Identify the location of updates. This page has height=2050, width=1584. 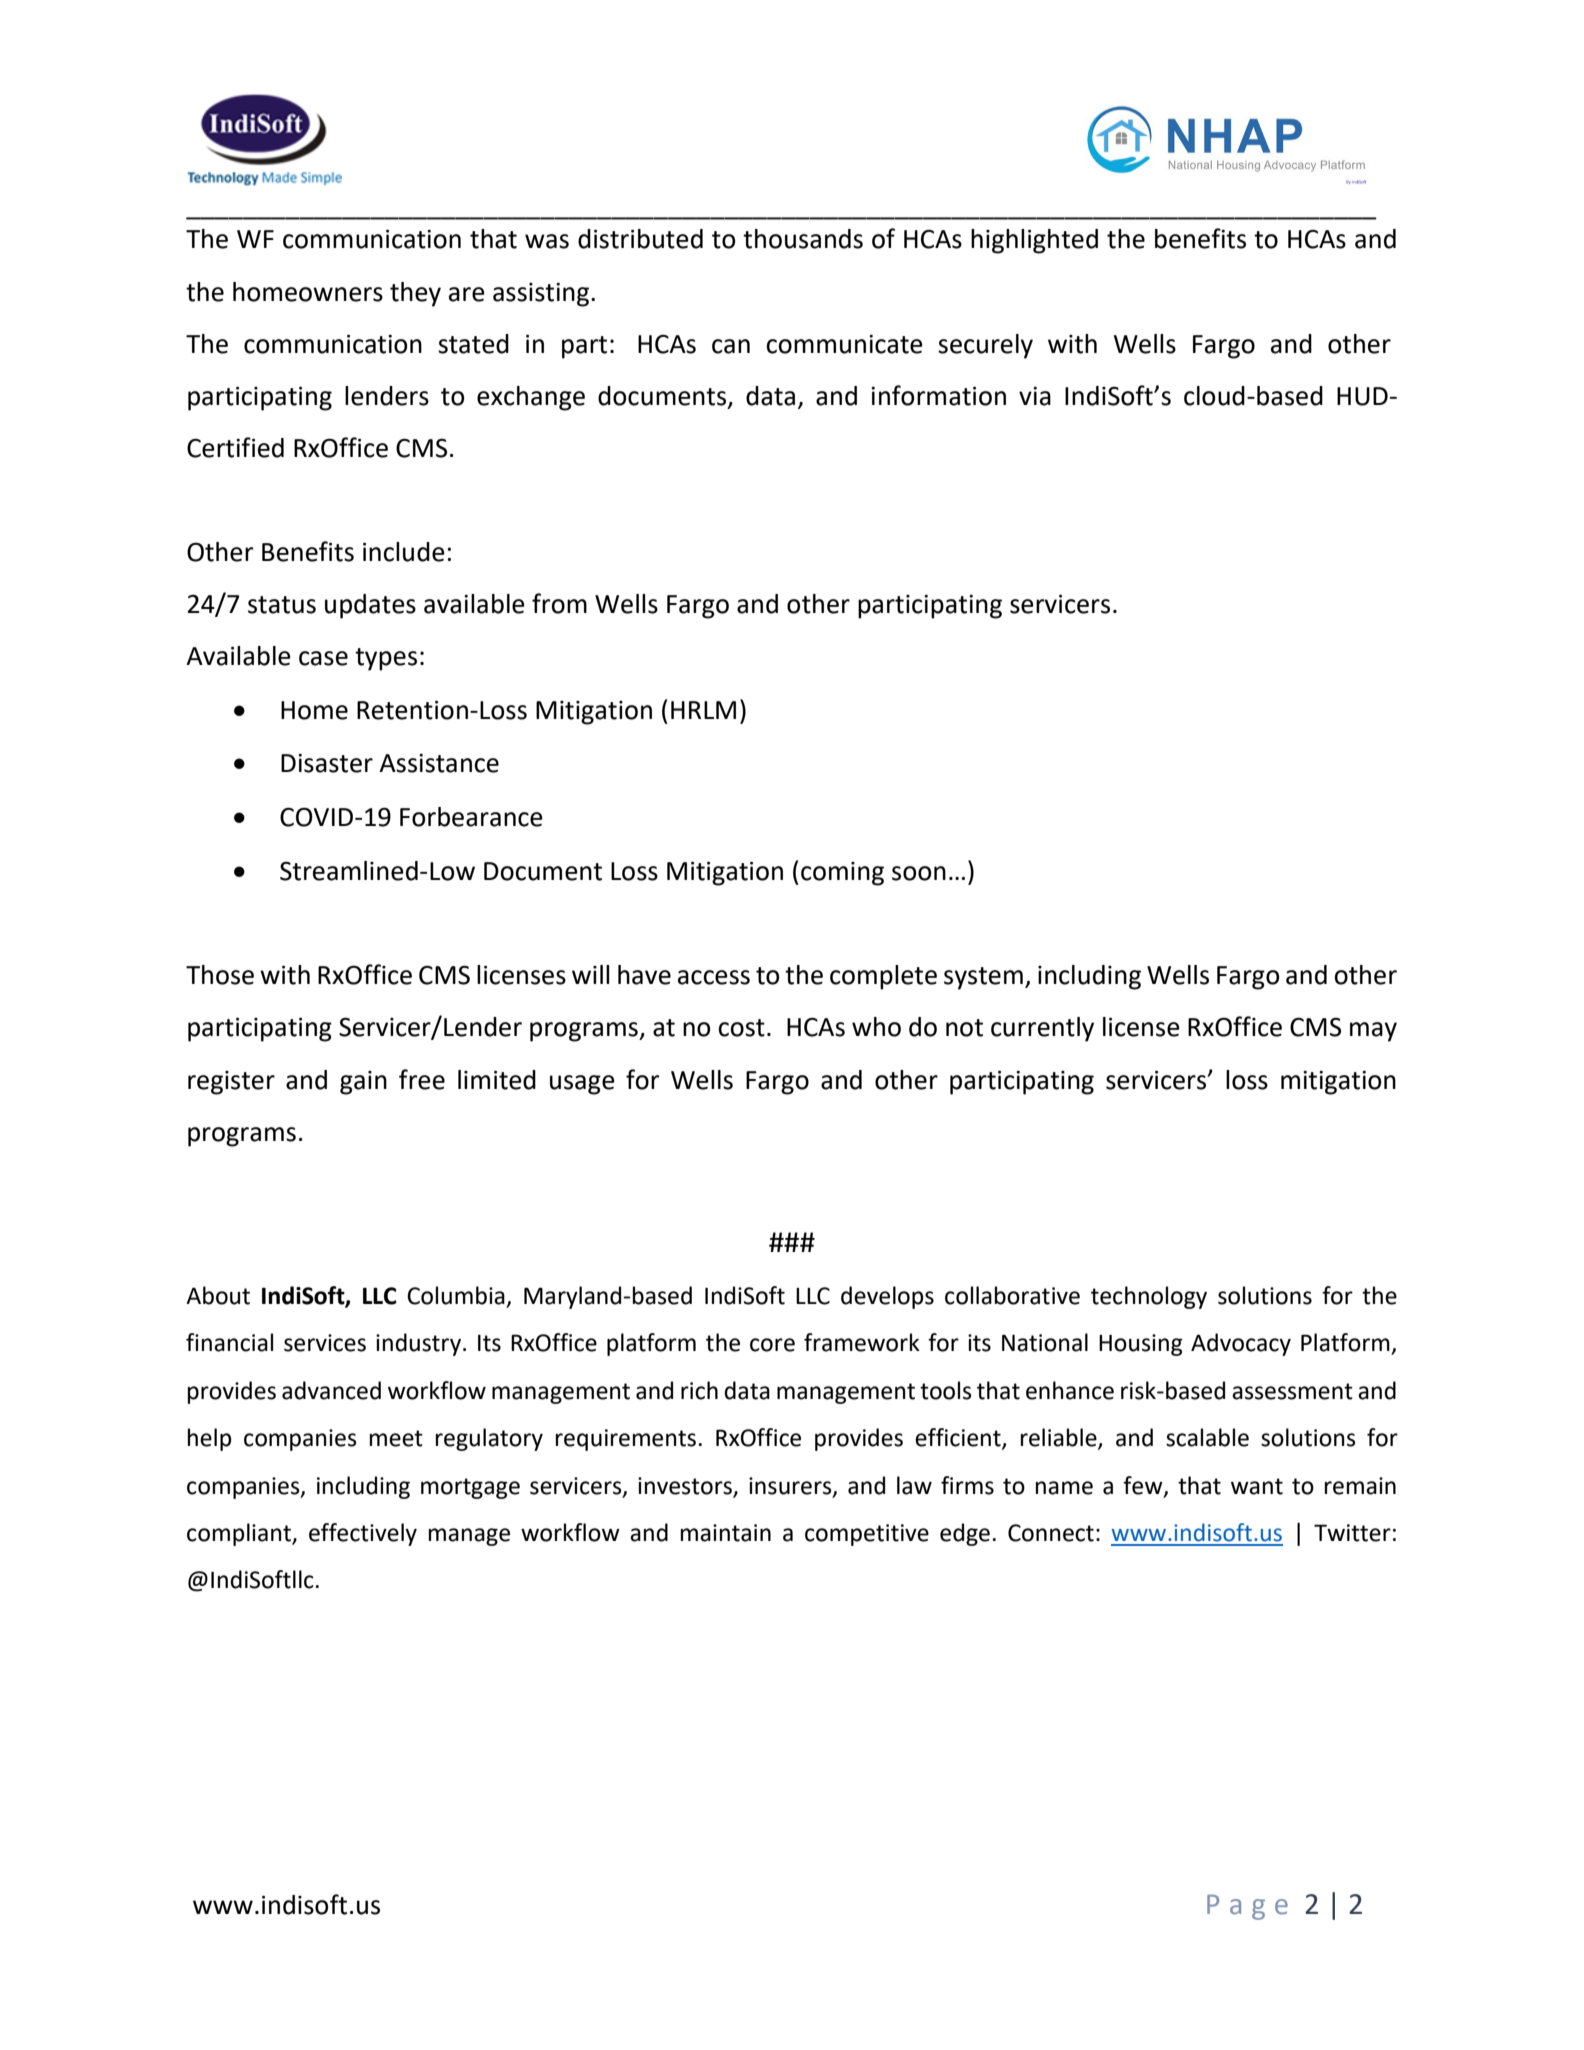
(370, 606).
